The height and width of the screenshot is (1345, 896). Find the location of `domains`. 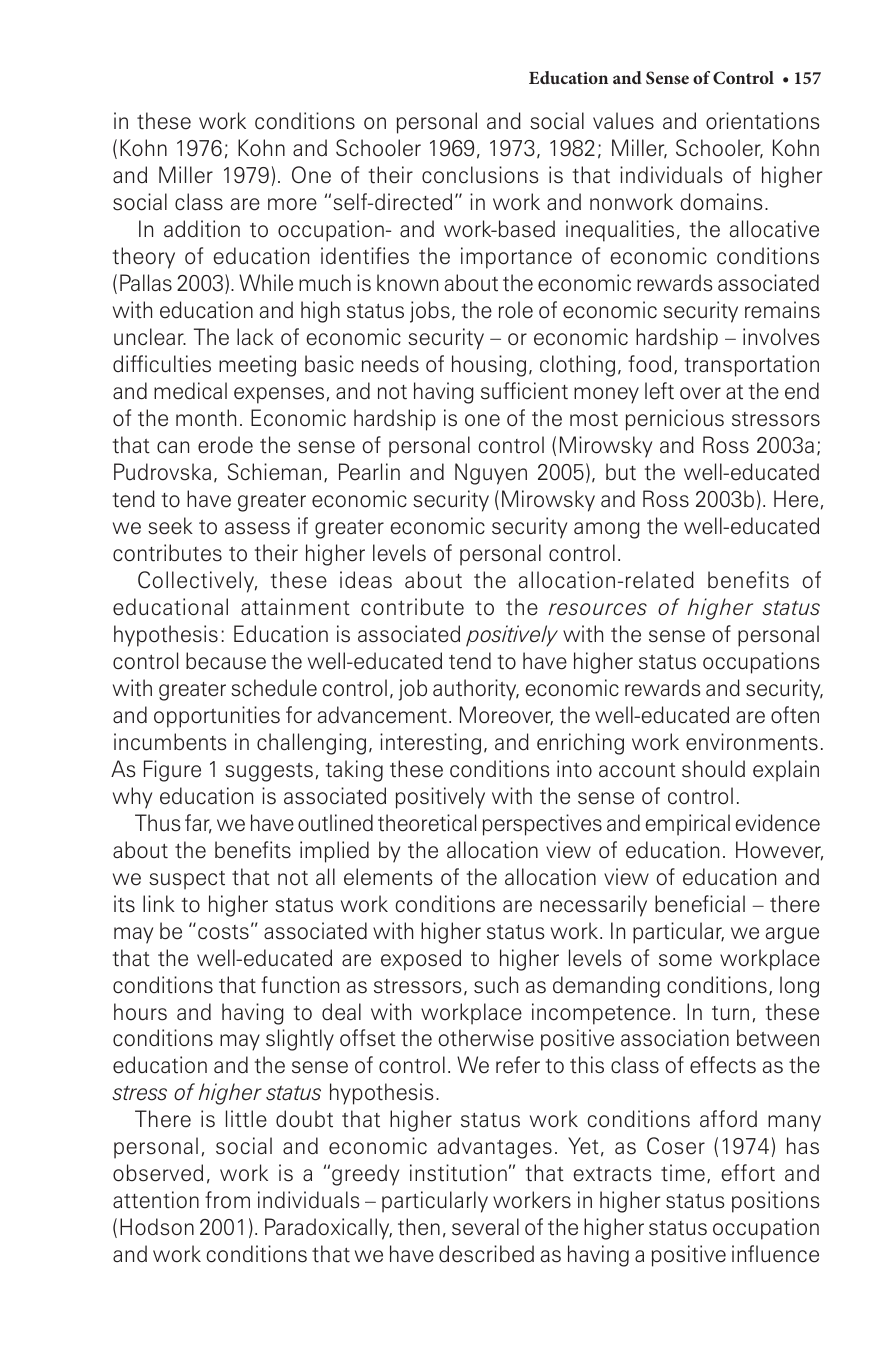

domains is located at coordinates (721, 202).
